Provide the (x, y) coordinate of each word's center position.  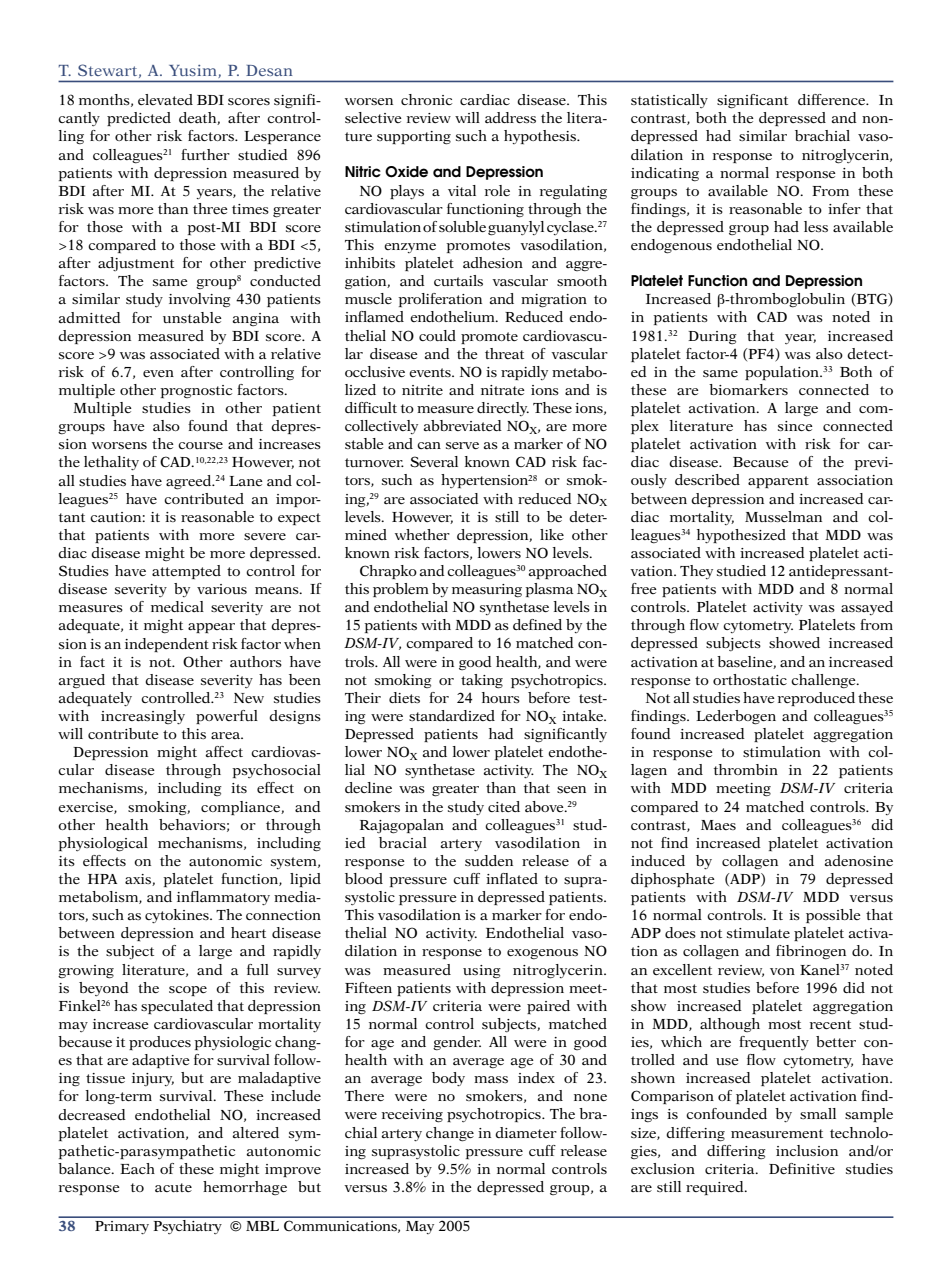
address (510, 117)
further (205, 154)
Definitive (802, 1168)
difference (833, 99)
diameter (526, 1132)
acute (173, 1187)
